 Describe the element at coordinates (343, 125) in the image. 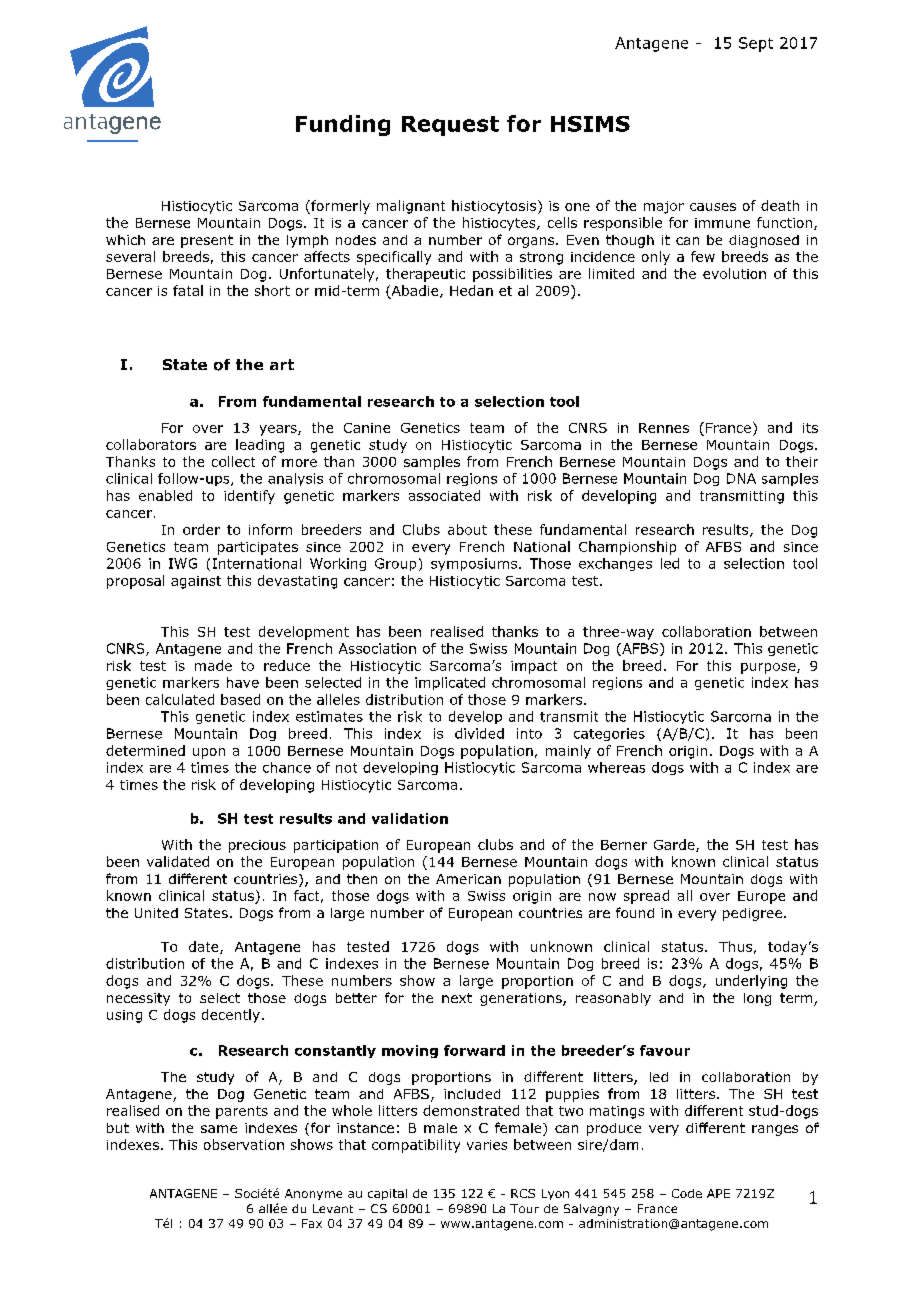

I see `Funding` at that location.
